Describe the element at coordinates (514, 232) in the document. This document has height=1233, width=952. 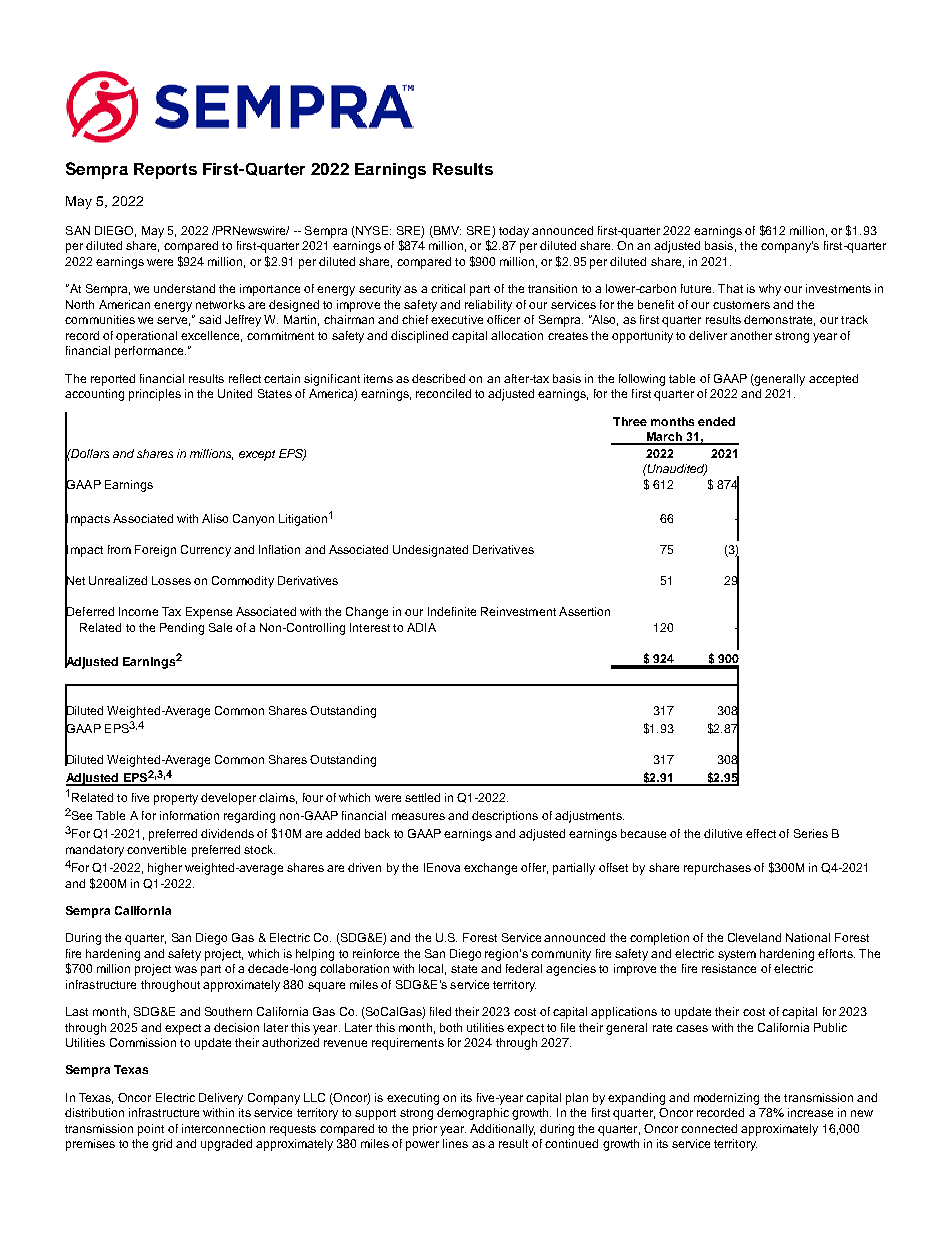
I see `today` at that location.
